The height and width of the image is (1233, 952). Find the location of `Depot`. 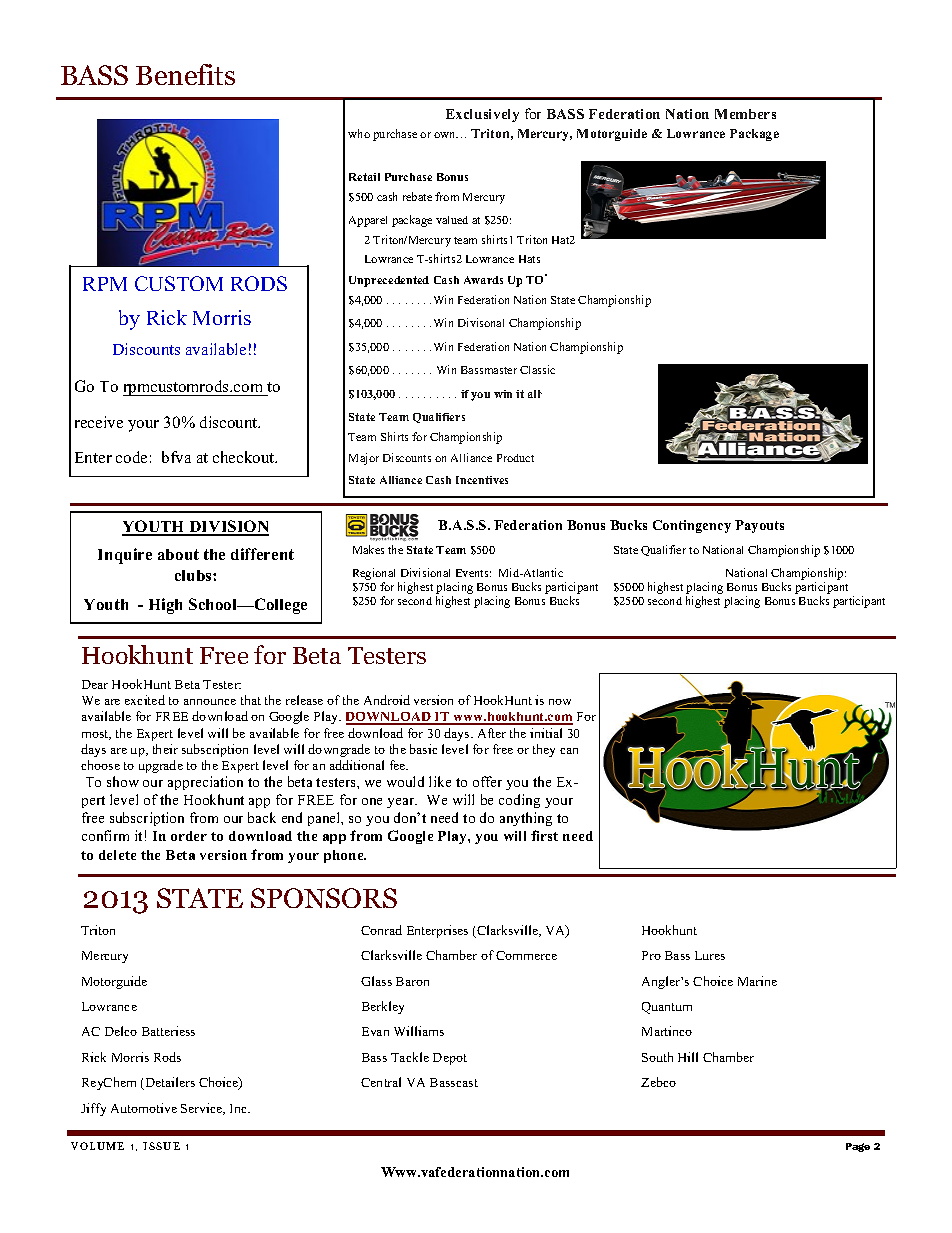

Depot is located at coordinates (450, 1059).
